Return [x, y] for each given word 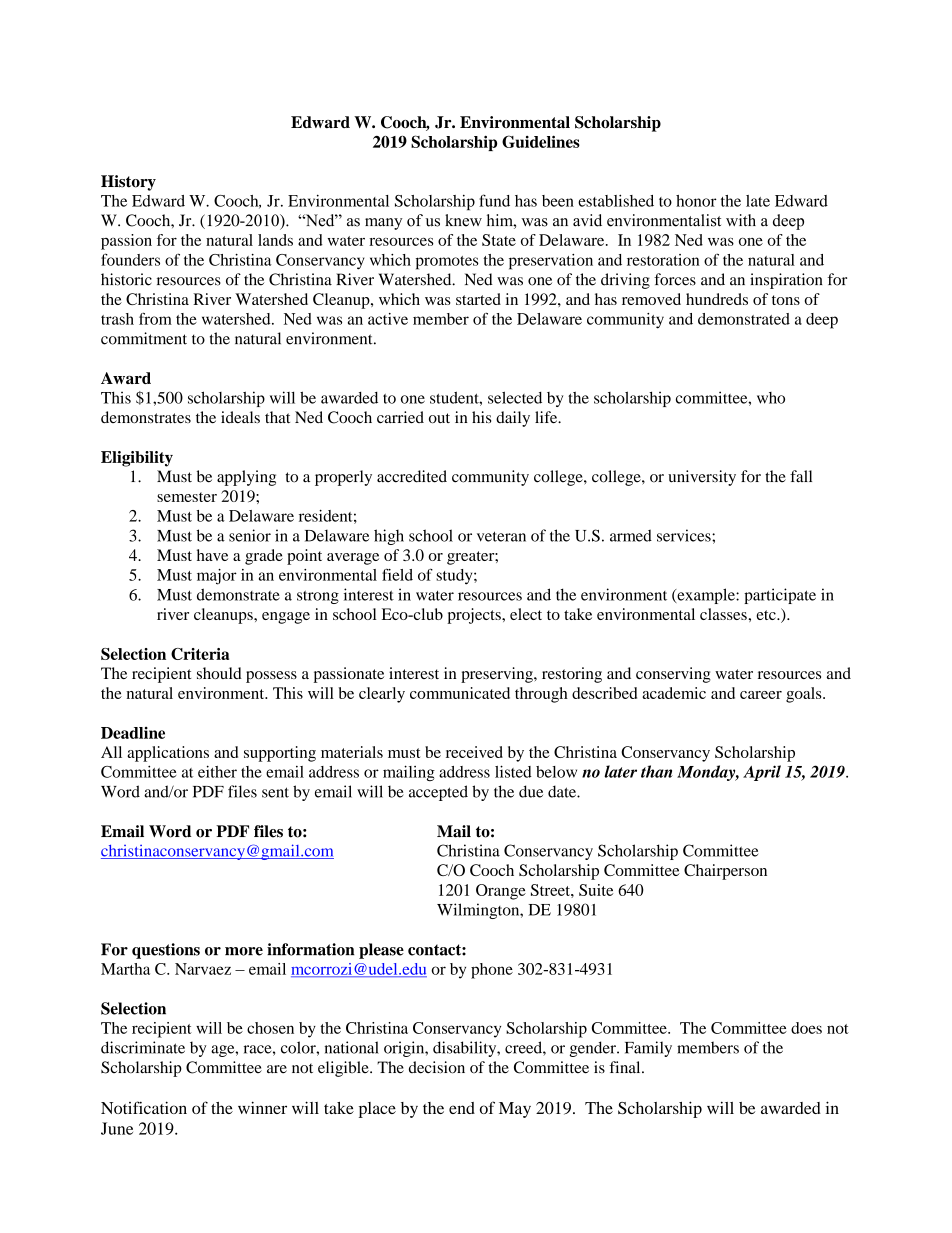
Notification [144, 1107]
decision [437, 1067]
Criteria [200, 654]
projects [475, 616]
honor [696, 201]
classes [724, 614]
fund [494, 200]
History [128, 183]
